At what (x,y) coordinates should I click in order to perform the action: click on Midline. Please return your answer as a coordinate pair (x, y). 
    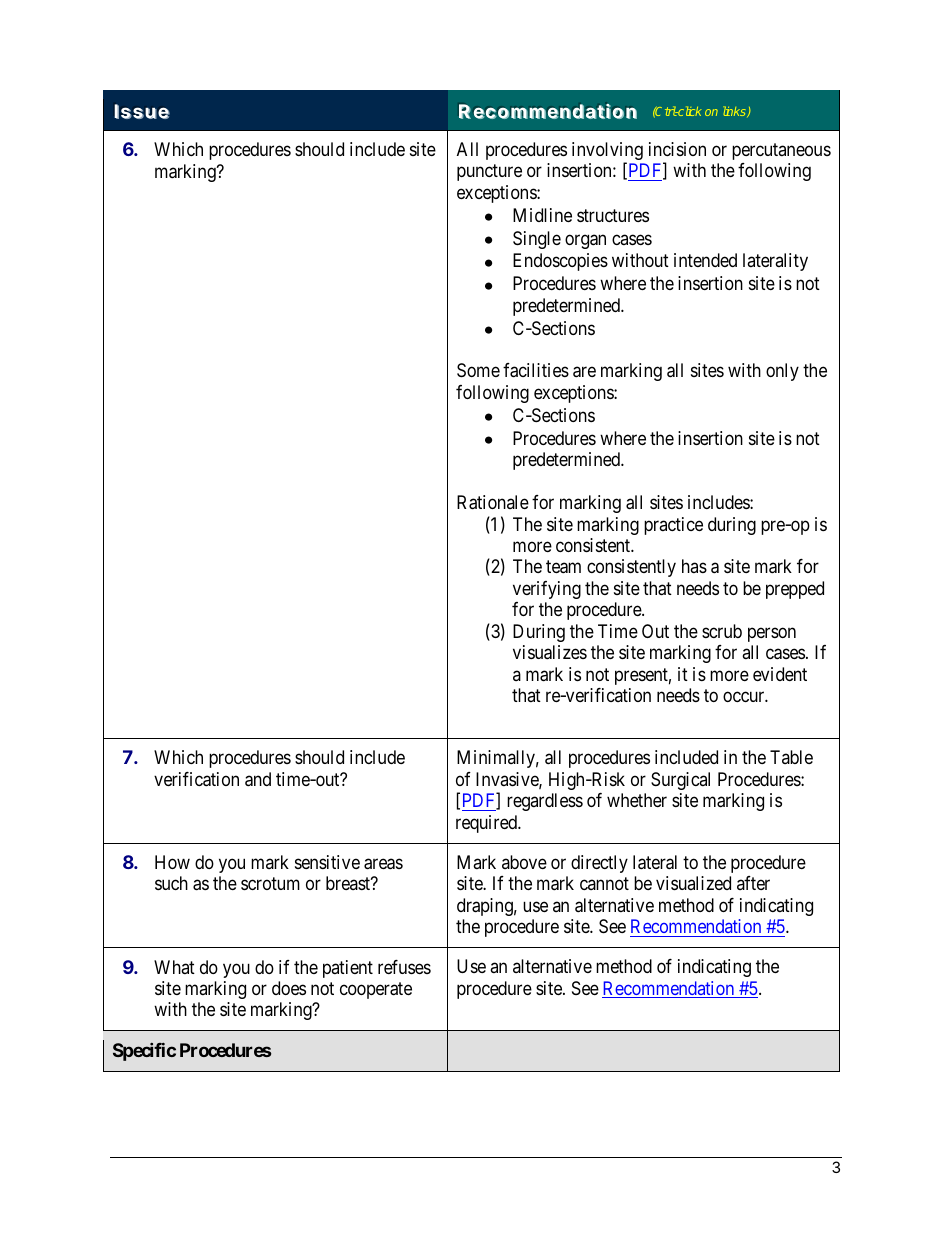
    Looking at the image, I should click on (542, 215).
